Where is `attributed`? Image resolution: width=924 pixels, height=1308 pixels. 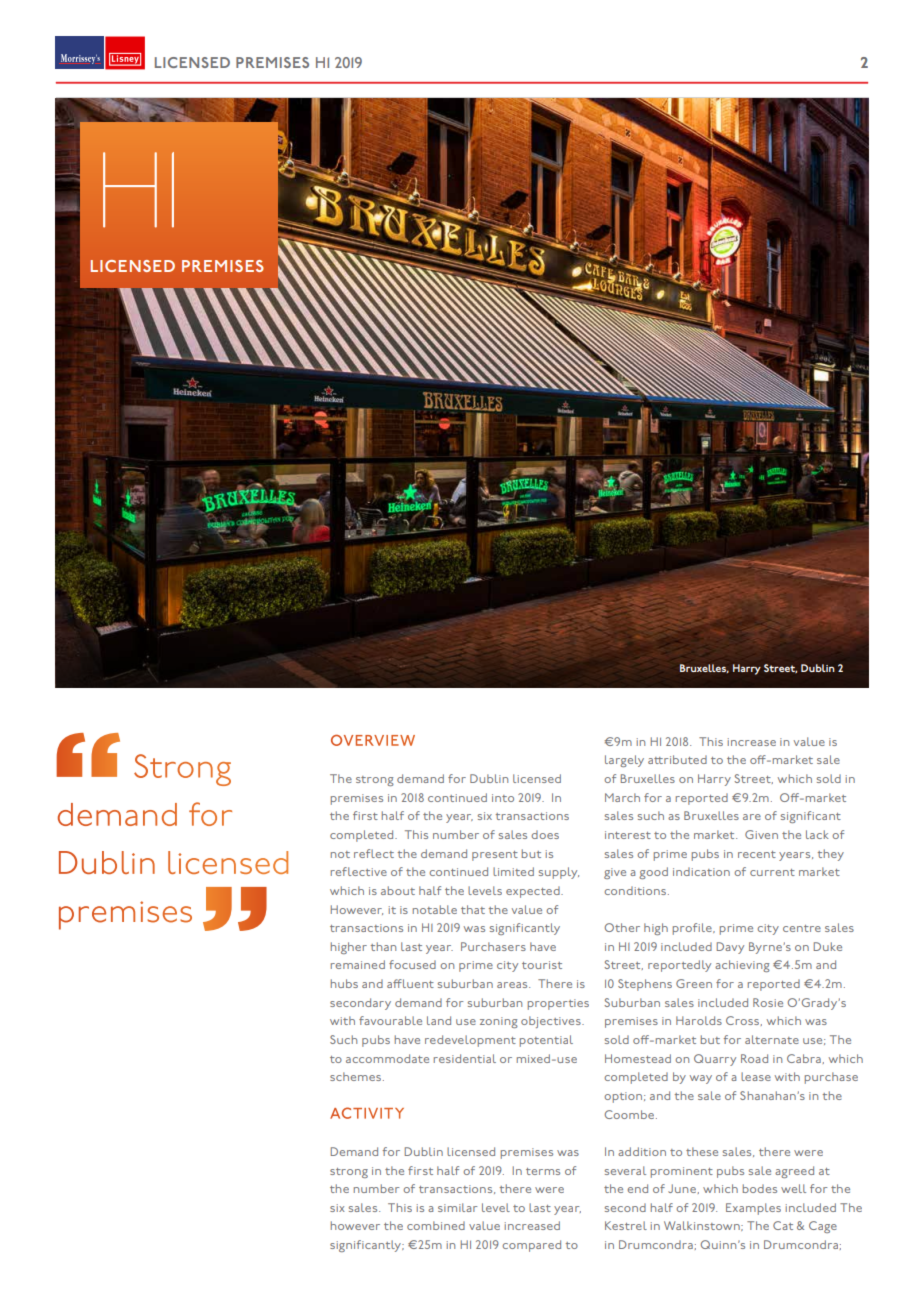 attributed is located at coordinates (677, 759).
